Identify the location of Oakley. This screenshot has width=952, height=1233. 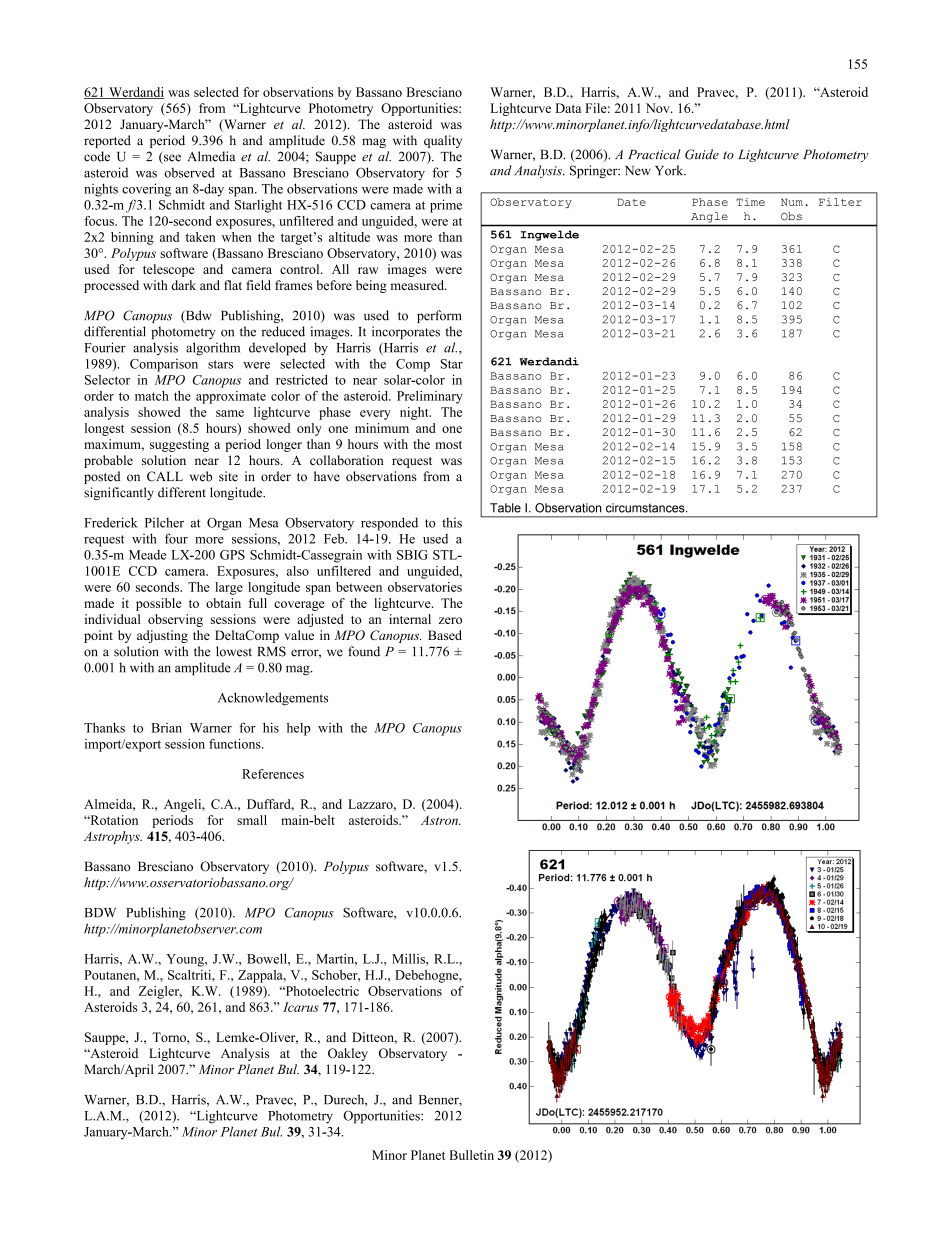
(348, 1054).
